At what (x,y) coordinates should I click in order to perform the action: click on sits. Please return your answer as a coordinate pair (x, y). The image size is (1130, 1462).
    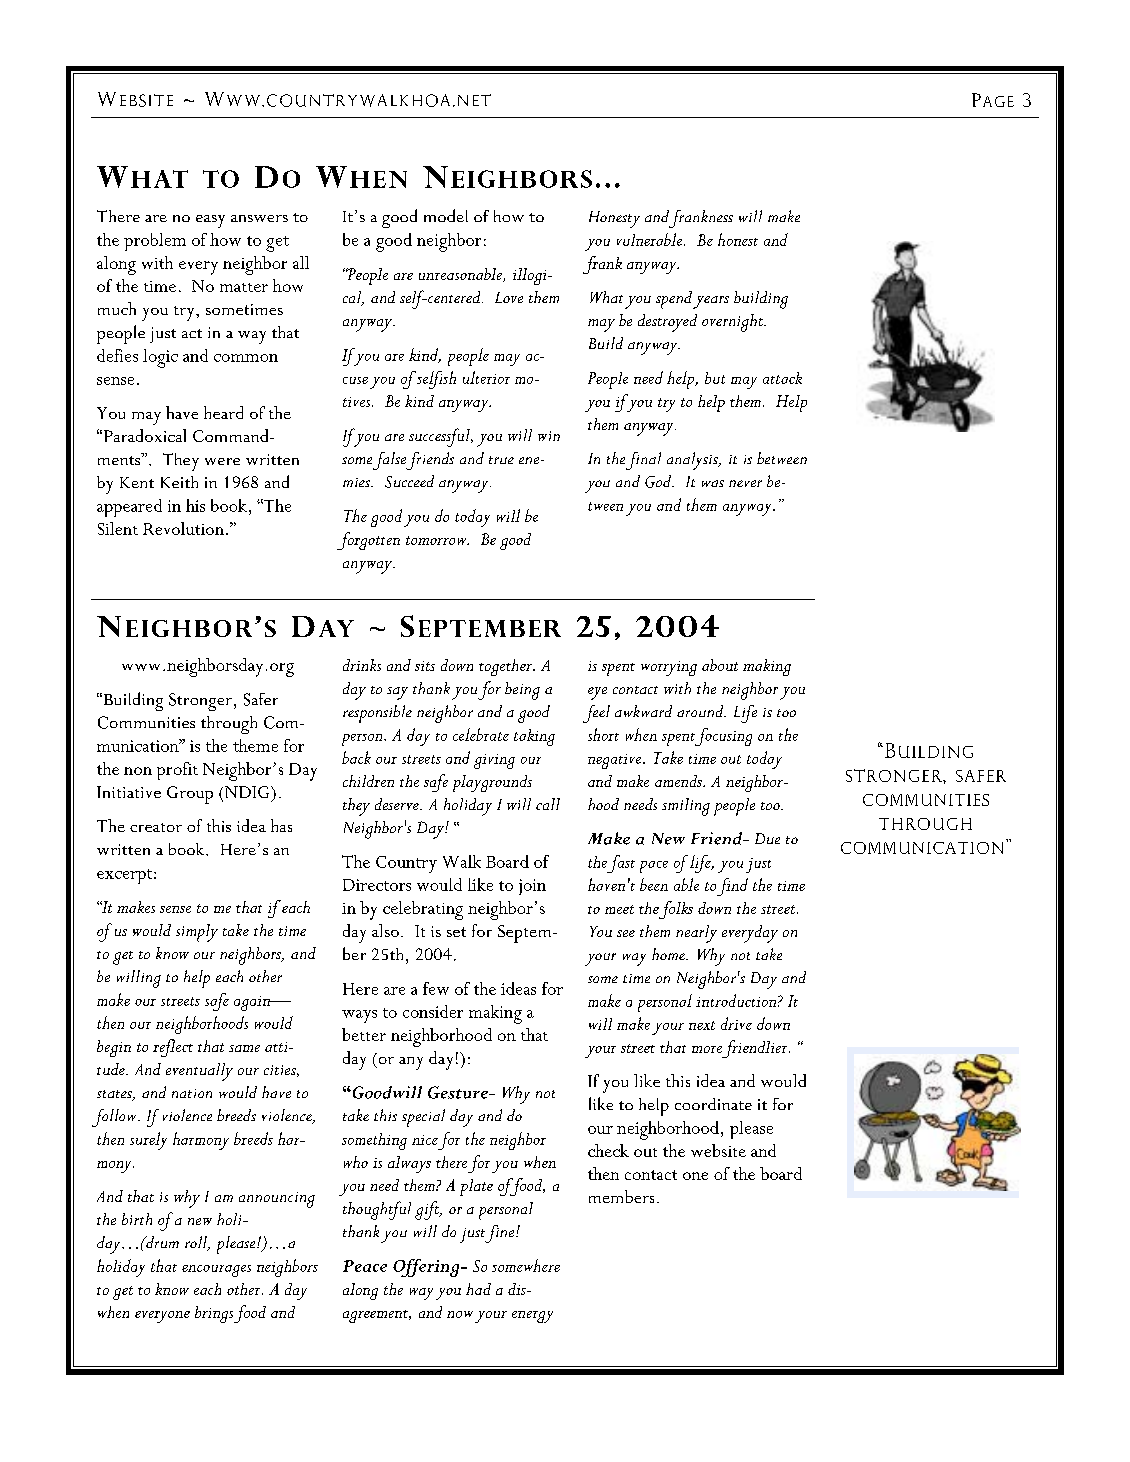
    Looking at the image, I should click on (425, 666).
